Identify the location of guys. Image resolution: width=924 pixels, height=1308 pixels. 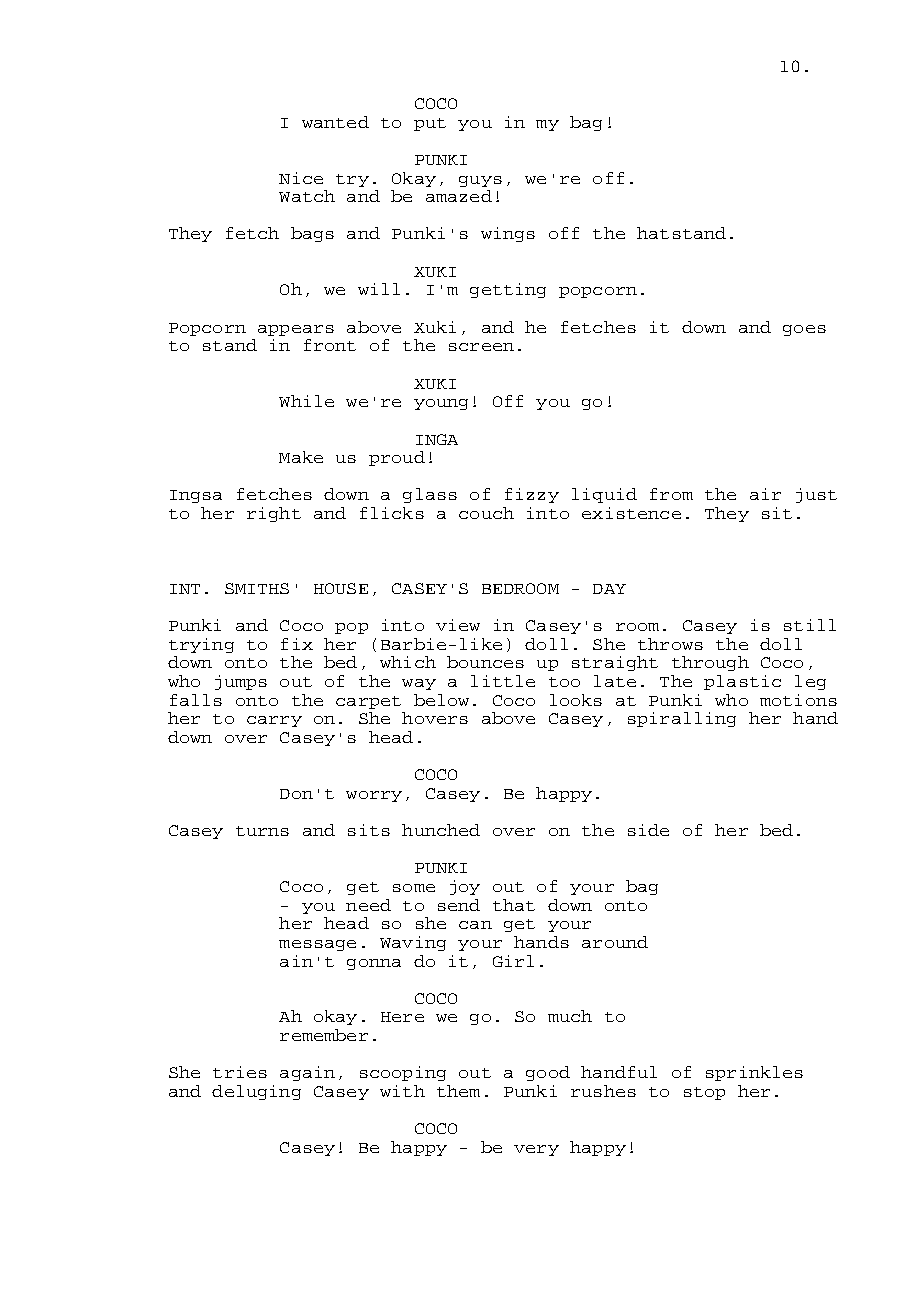
(480, 181).
